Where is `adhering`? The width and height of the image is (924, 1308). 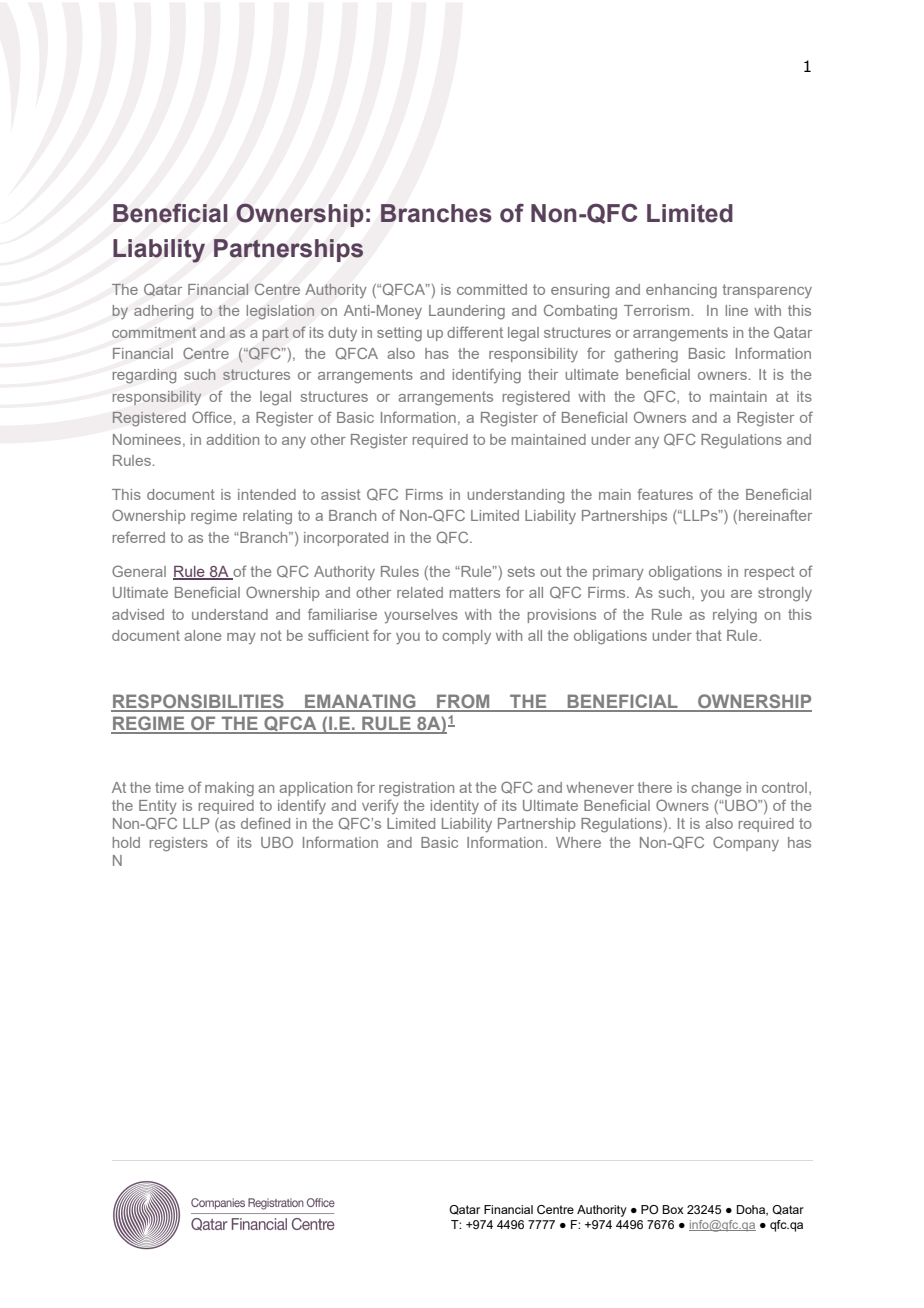
adhering is located at coordinates (163, 312).
